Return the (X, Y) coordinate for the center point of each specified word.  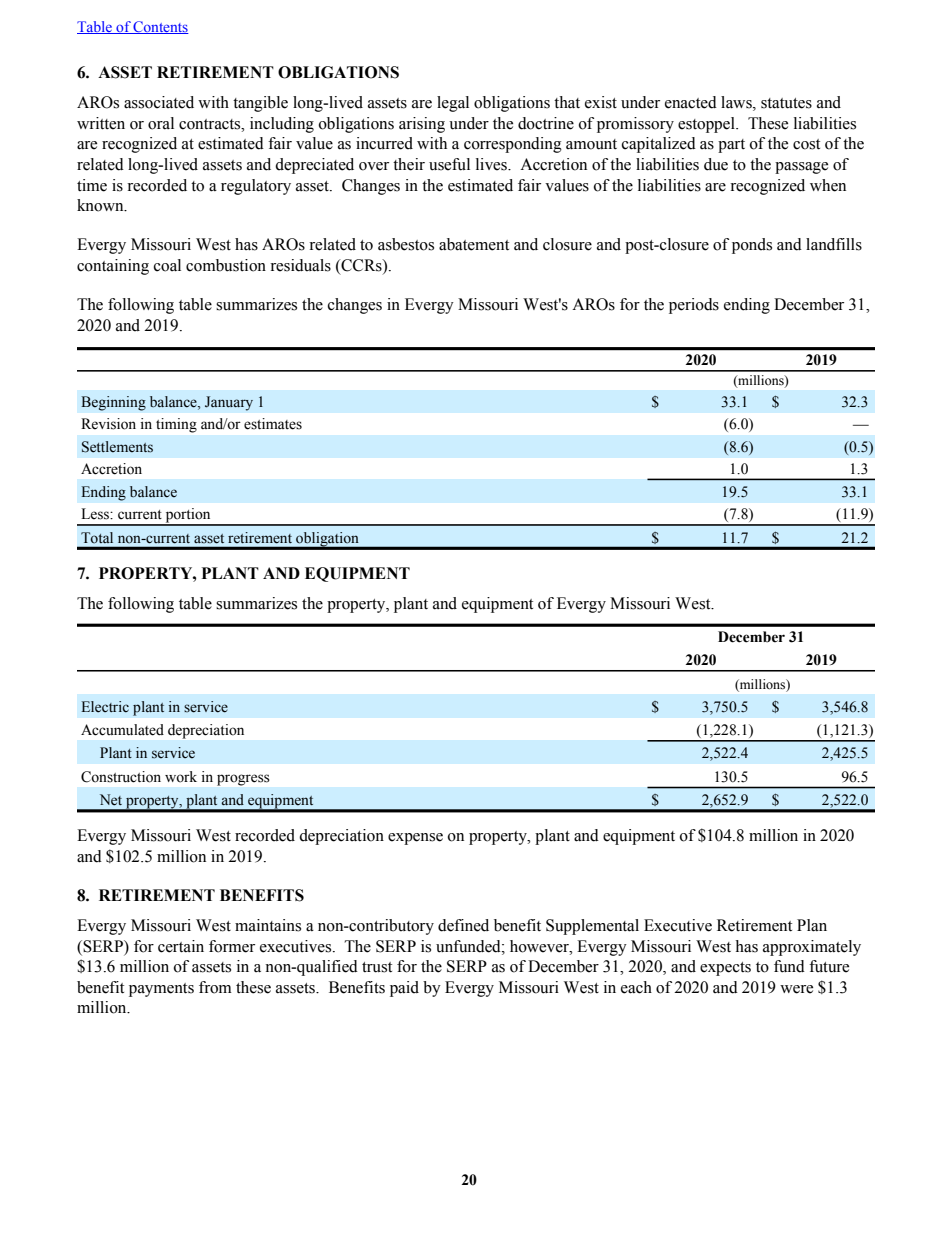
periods (694, 306)
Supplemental (592, 927)
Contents (160, 27)
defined (463, 925)
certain (181, 946)
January (229, 403)
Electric (105, 707)
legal (453, 104)
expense (415, 839)
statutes (786, 103)
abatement (474, 244)
